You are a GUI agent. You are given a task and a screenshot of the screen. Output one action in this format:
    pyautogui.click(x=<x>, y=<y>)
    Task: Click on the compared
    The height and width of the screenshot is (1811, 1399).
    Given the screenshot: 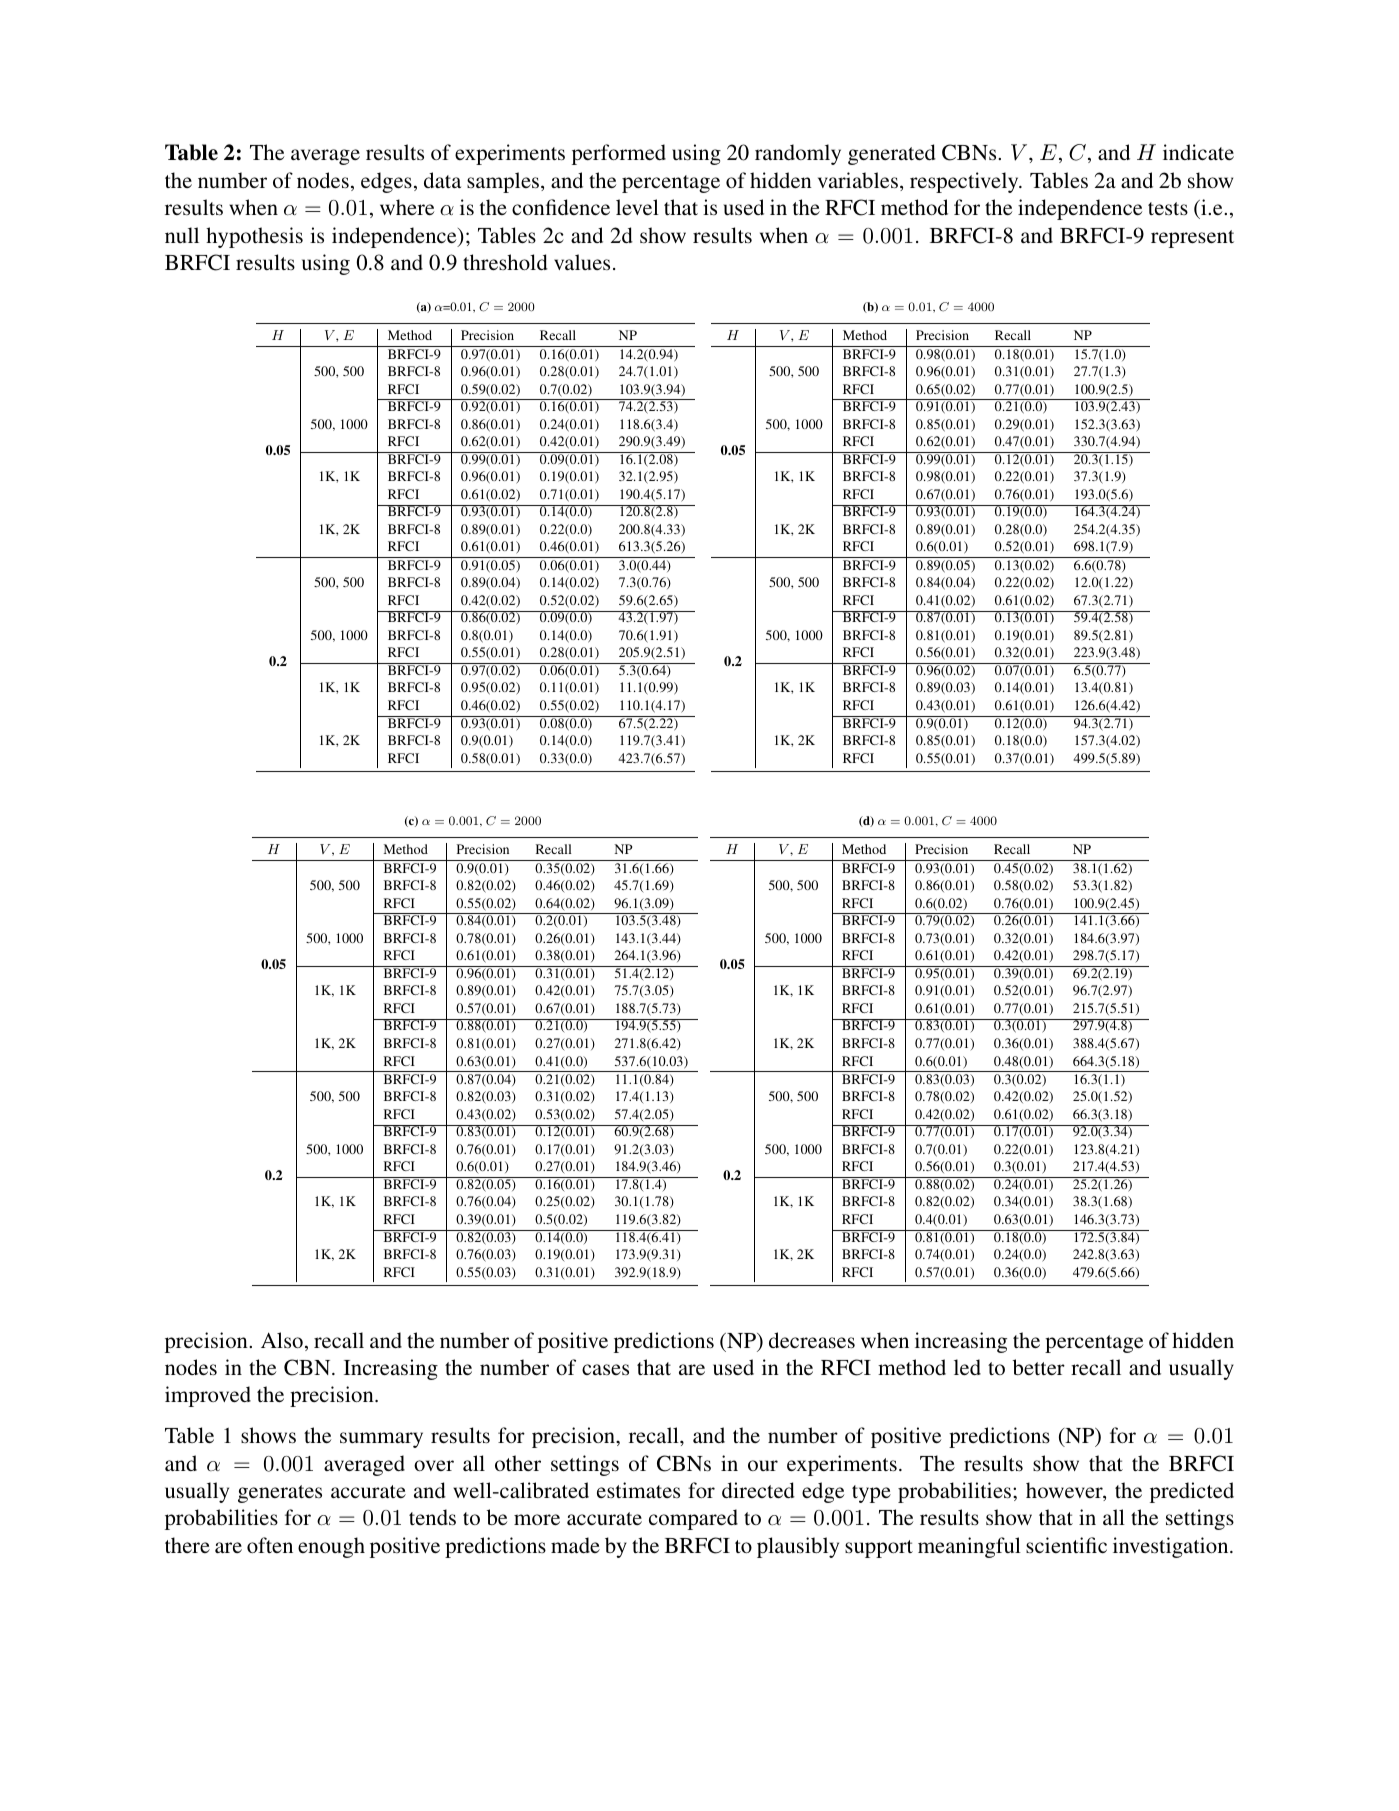 What is the action you would take?
    pyautogui.click(x=693, y=1519)
